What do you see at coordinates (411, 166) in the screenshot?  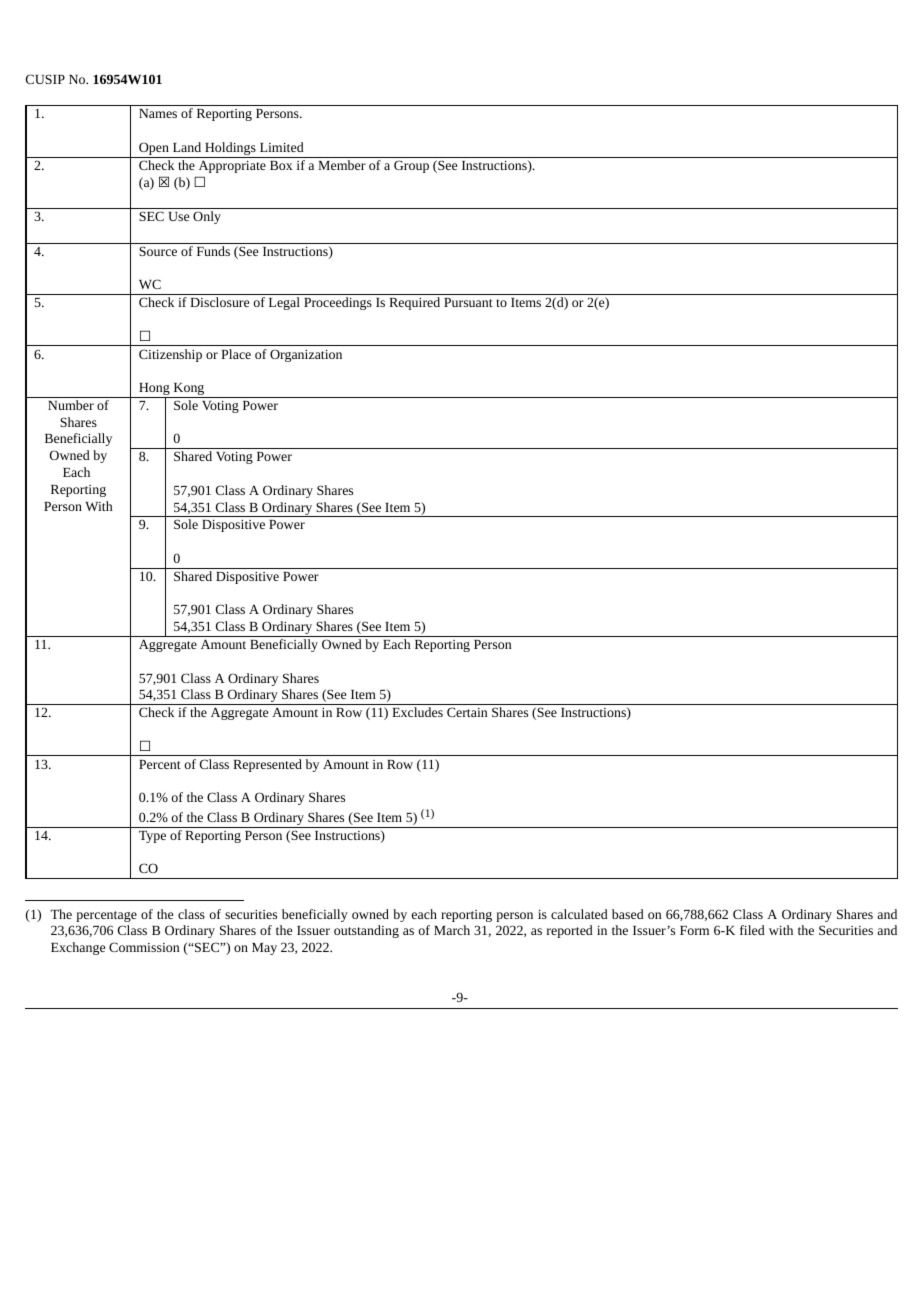 I see `Group` at bounding box center [411, 166].
